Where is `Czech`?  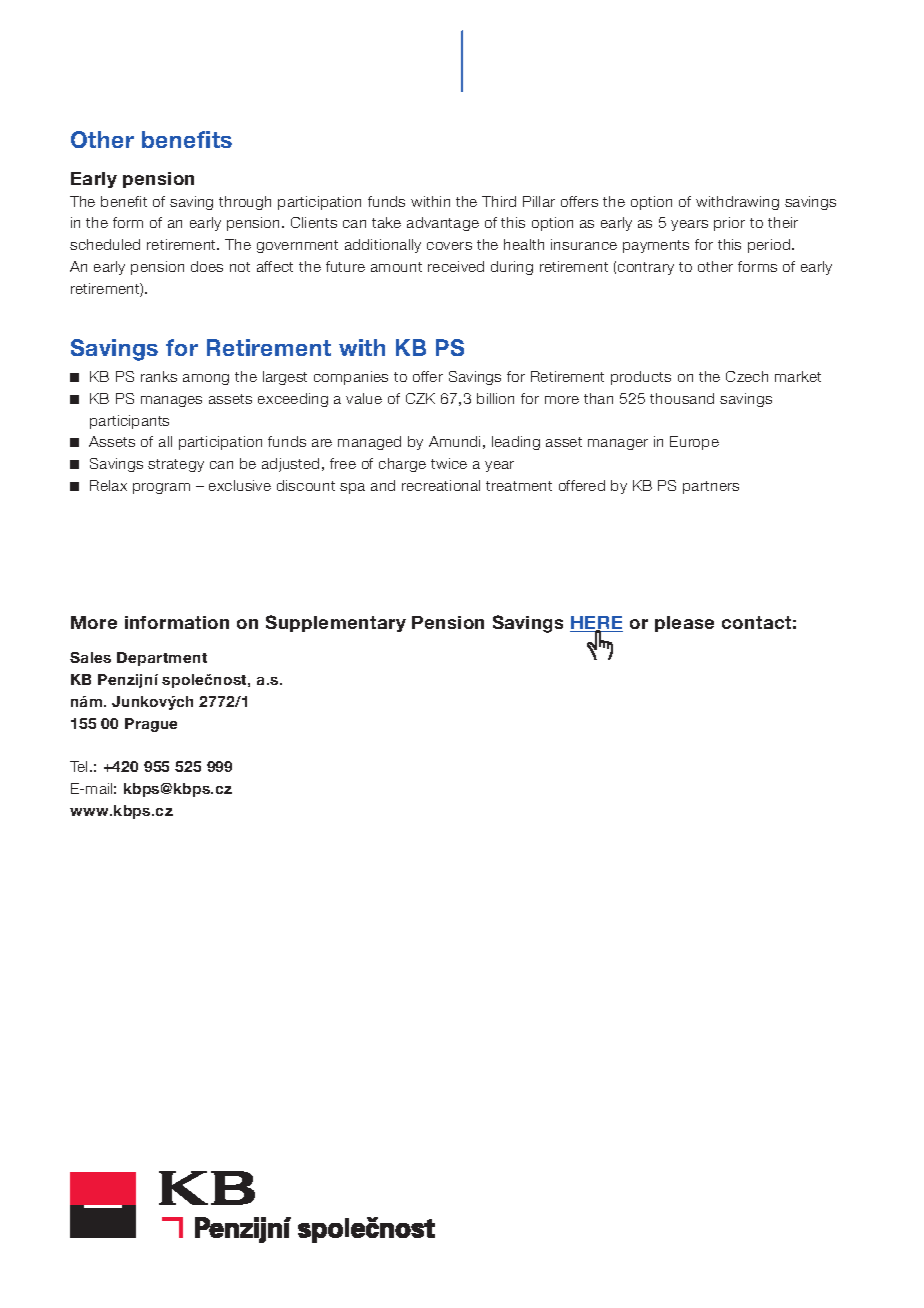
Czech is located at coordinates (747, 376).
